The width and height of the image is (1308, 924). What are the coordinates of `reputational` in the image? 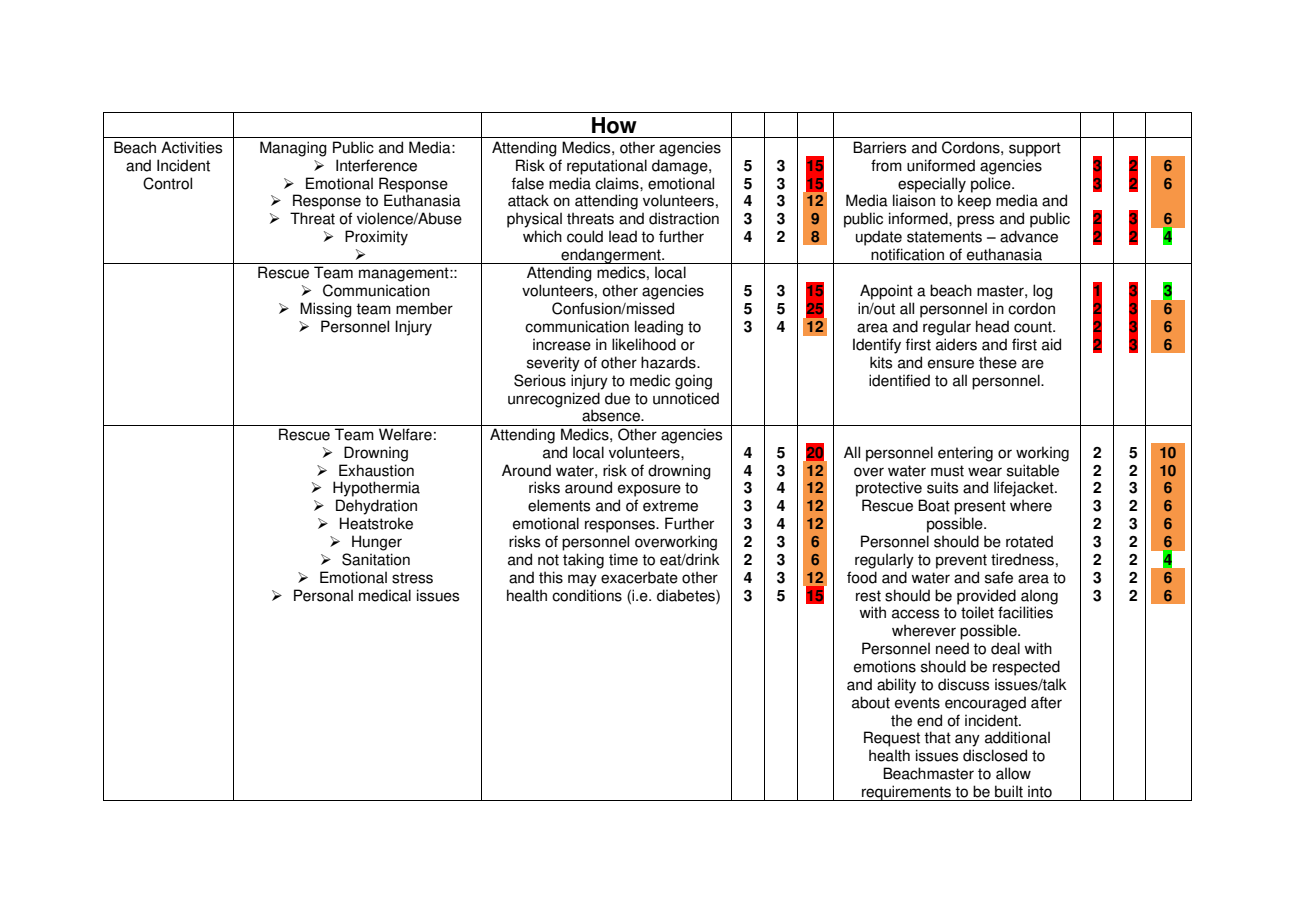 It's located at (607, 167).
